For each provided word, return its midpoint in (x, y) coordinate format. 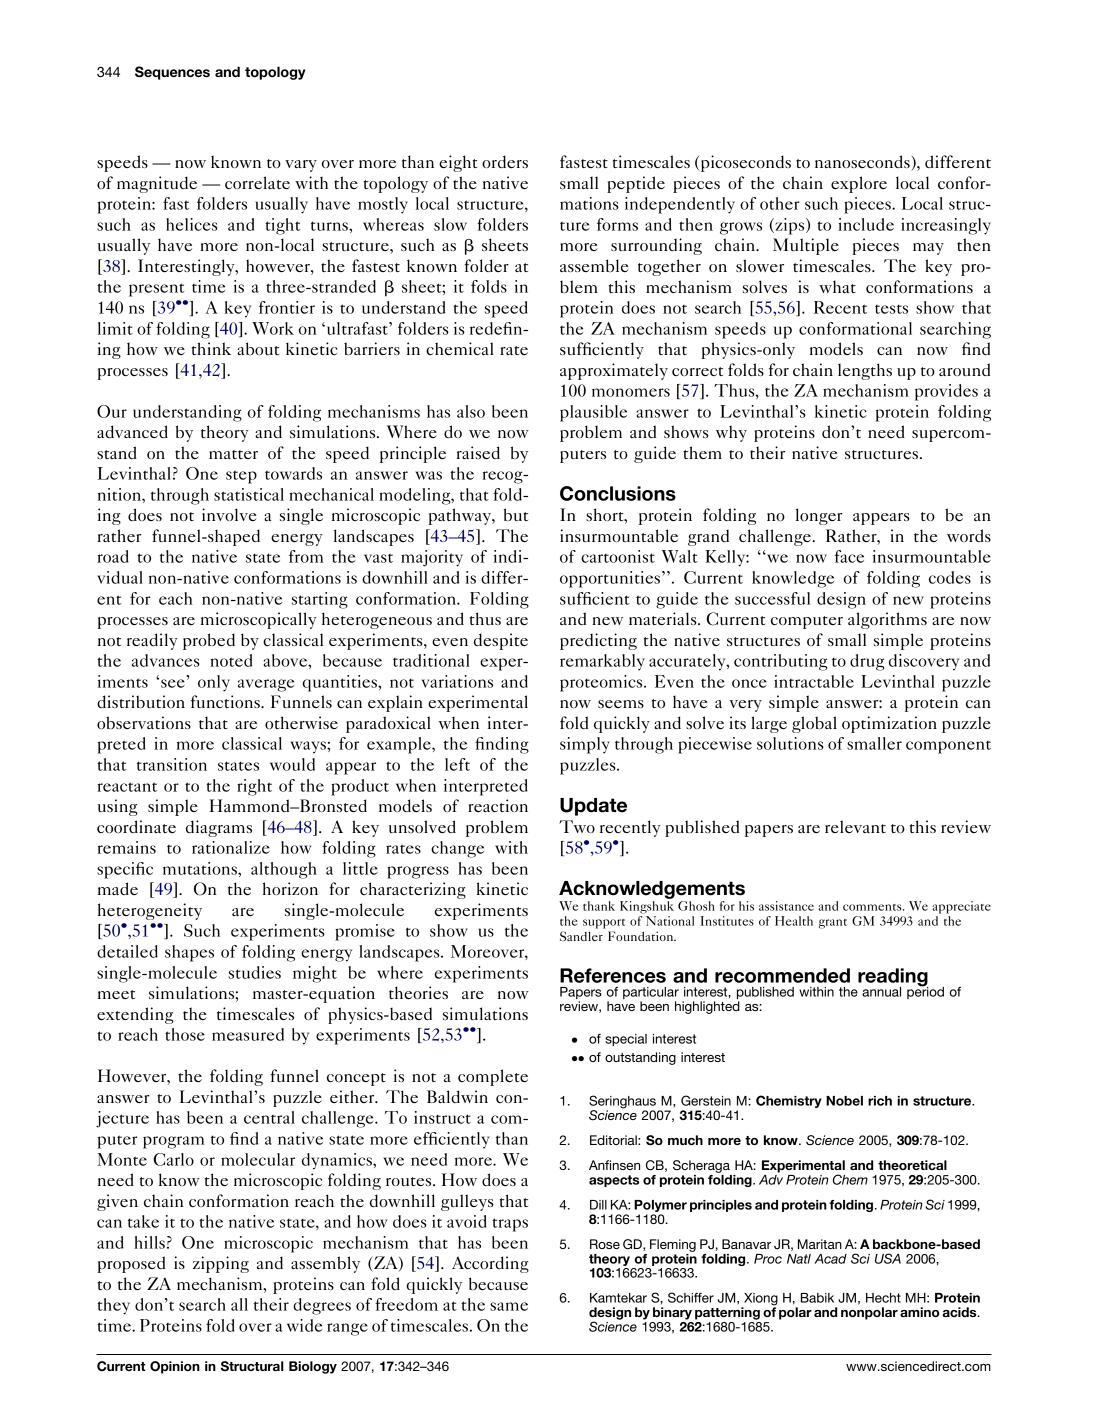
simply (585, 745)
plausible (593, 413)
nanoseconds (863, 163)
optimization (889, 724)
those (185, 1034)
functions (226, 701)
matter (233, 454)
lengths (865, 371)
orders (505, 161)
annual (881, 992)
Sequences (172, 73)
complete (493, 1077)
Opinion (175, 1367)
